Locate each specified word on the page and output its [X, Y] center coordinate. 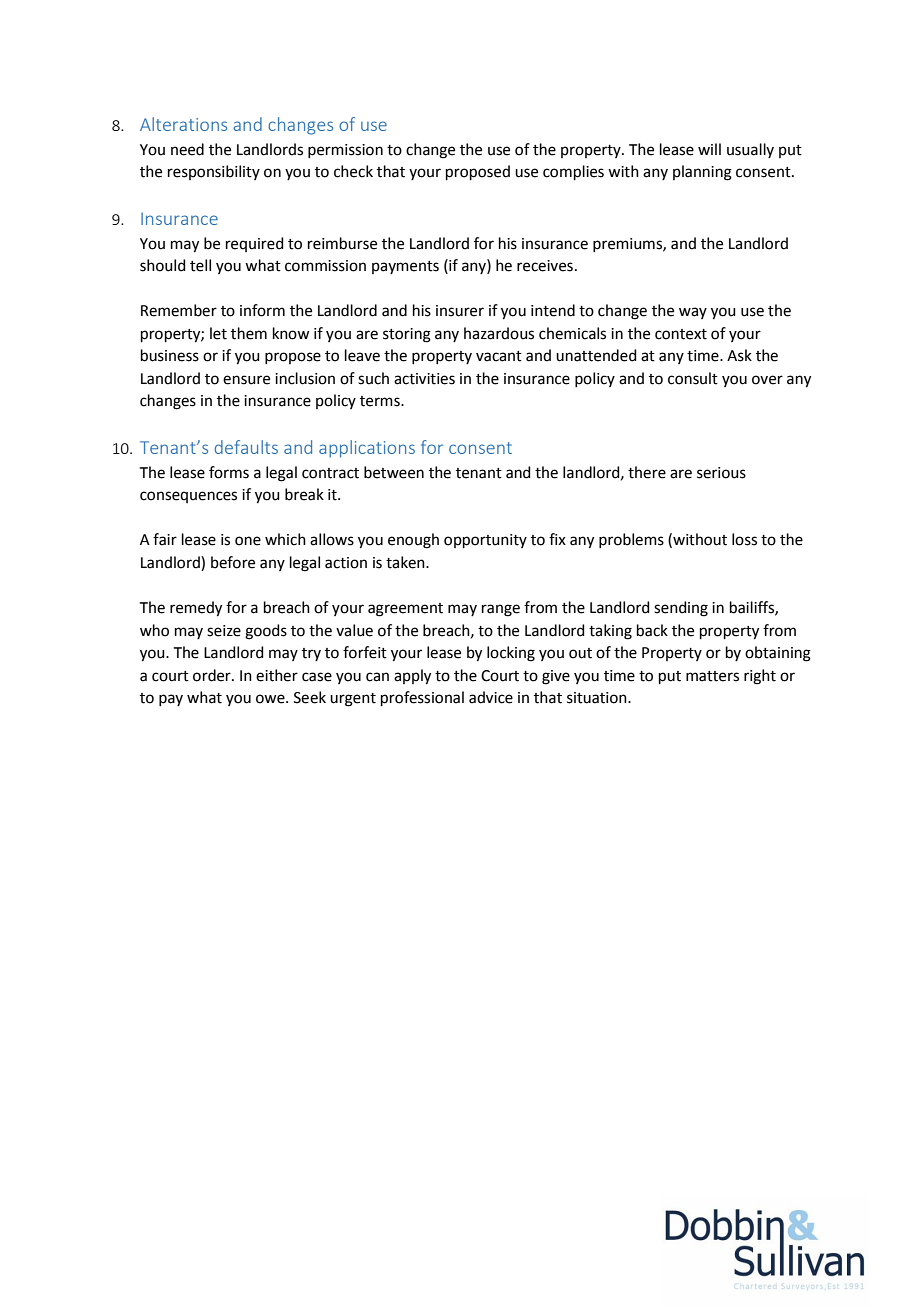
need [187, 149]
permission [345, 151]
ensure [246, 380]
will [709, 149]
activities [424, 379]
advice [491, 697]
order [213, 675]
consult [693, 378]
